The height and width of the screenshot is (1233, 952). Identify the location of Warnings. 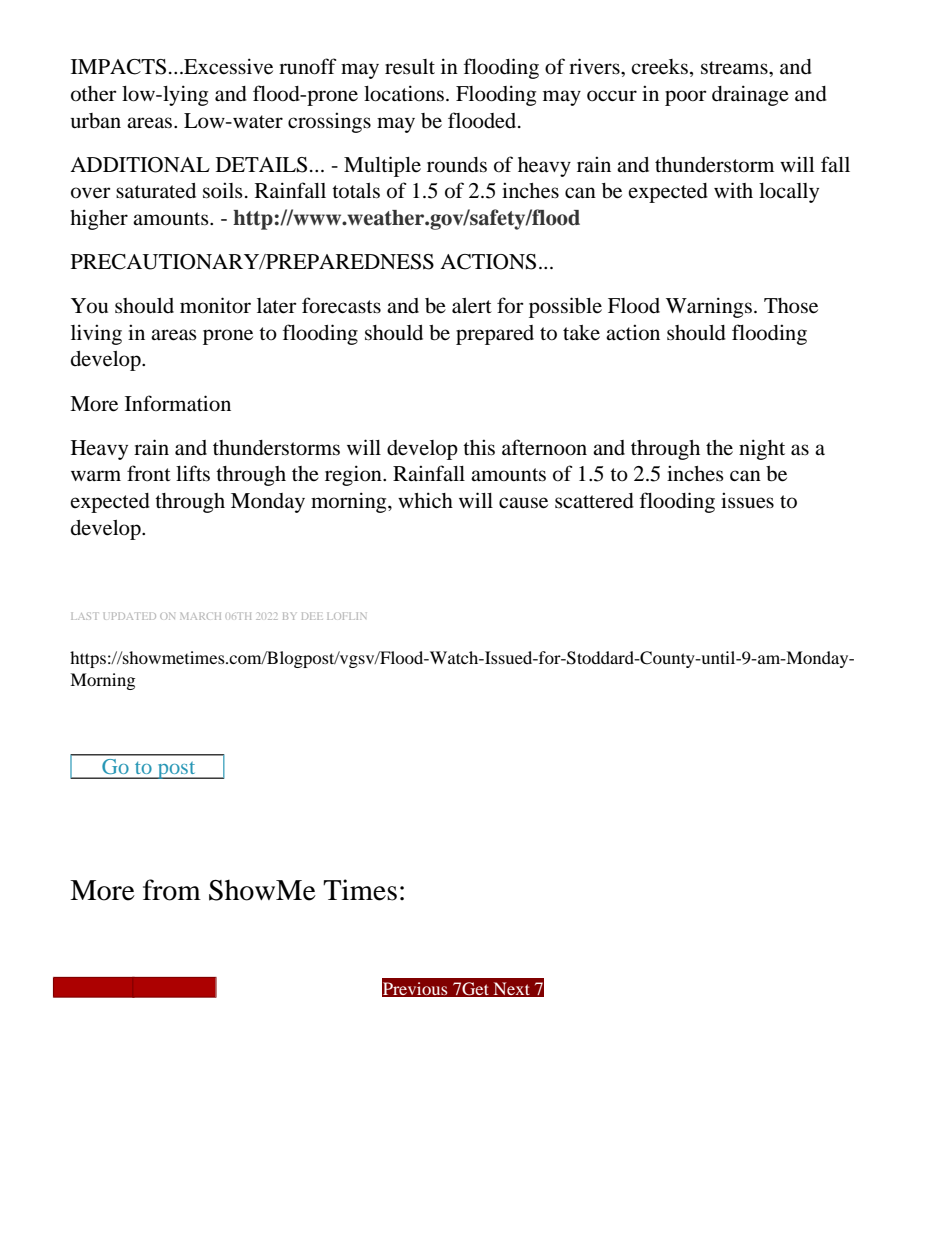
(709, 307).
